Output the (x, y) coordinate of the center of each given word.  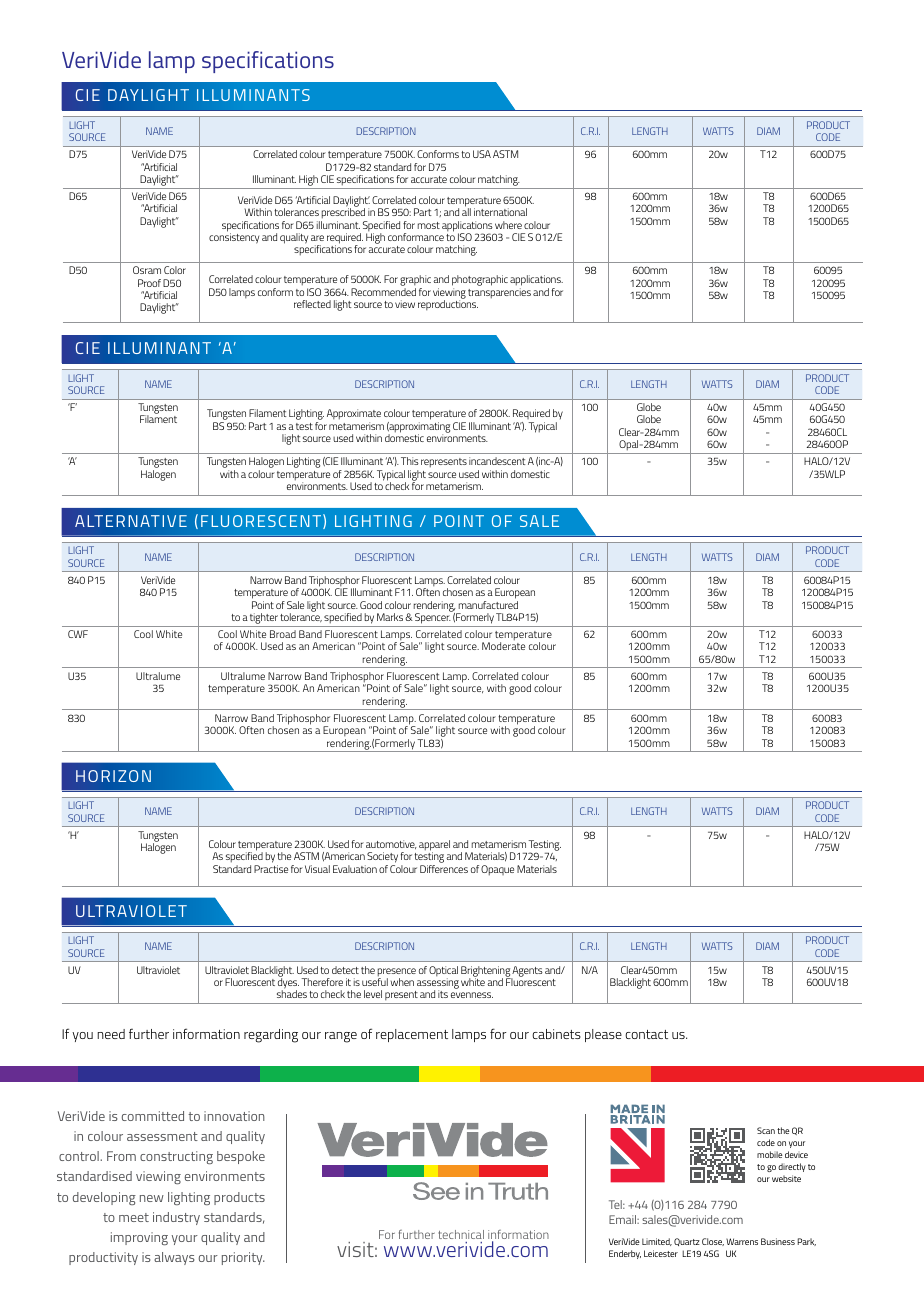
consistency (234, 237)
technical (461, 1234)
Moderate (503, 646)
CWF (78, 634)
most (429, 225)
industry (176, 1218)
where (508, 225)
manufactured (488, 605)
